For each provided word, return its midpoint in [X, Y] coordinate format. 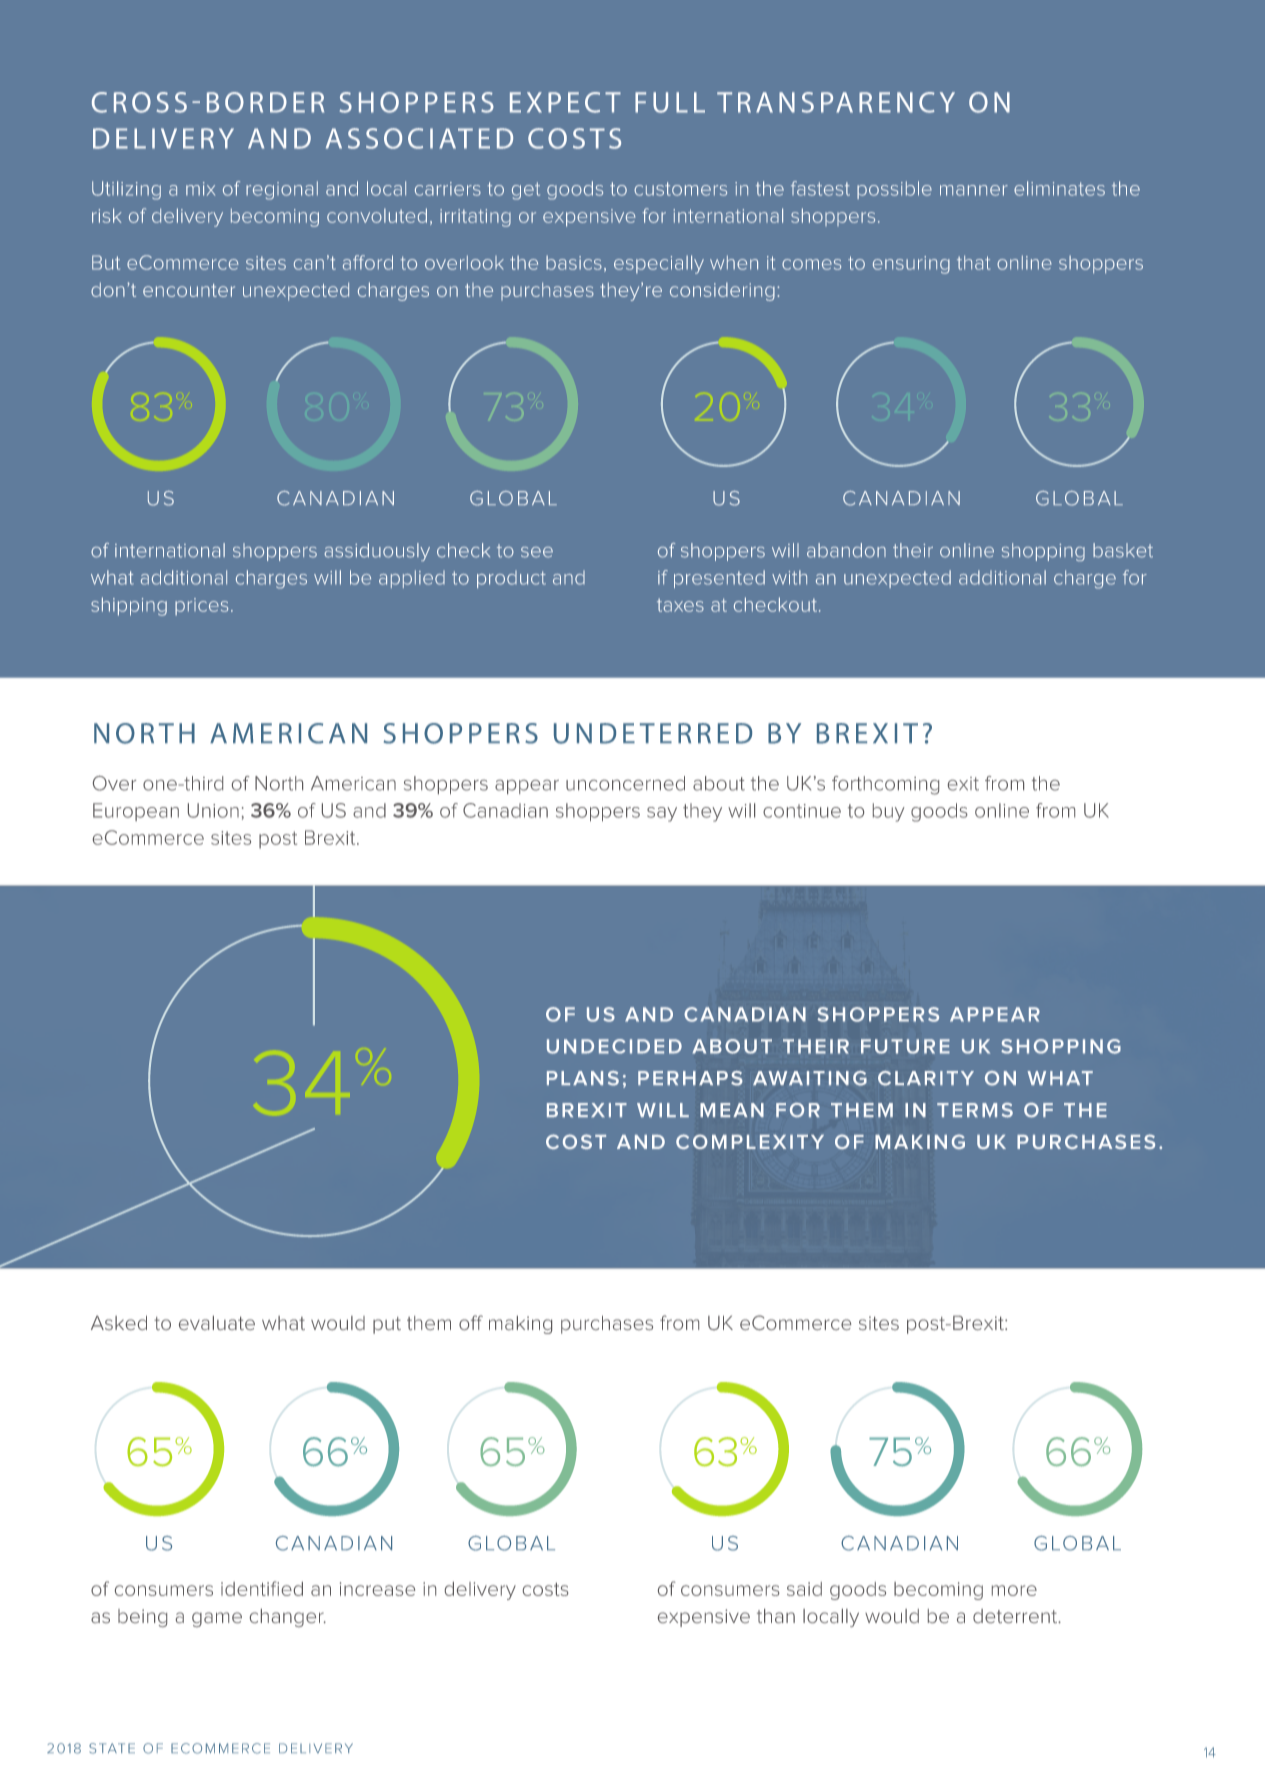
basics [574, 262]
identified [262, 1588]
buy [889, 812]
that [973, 262]
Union [213, 810]
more [1014, 1590]
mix [200, 189]
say [662, 814]
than [776, 1616]
